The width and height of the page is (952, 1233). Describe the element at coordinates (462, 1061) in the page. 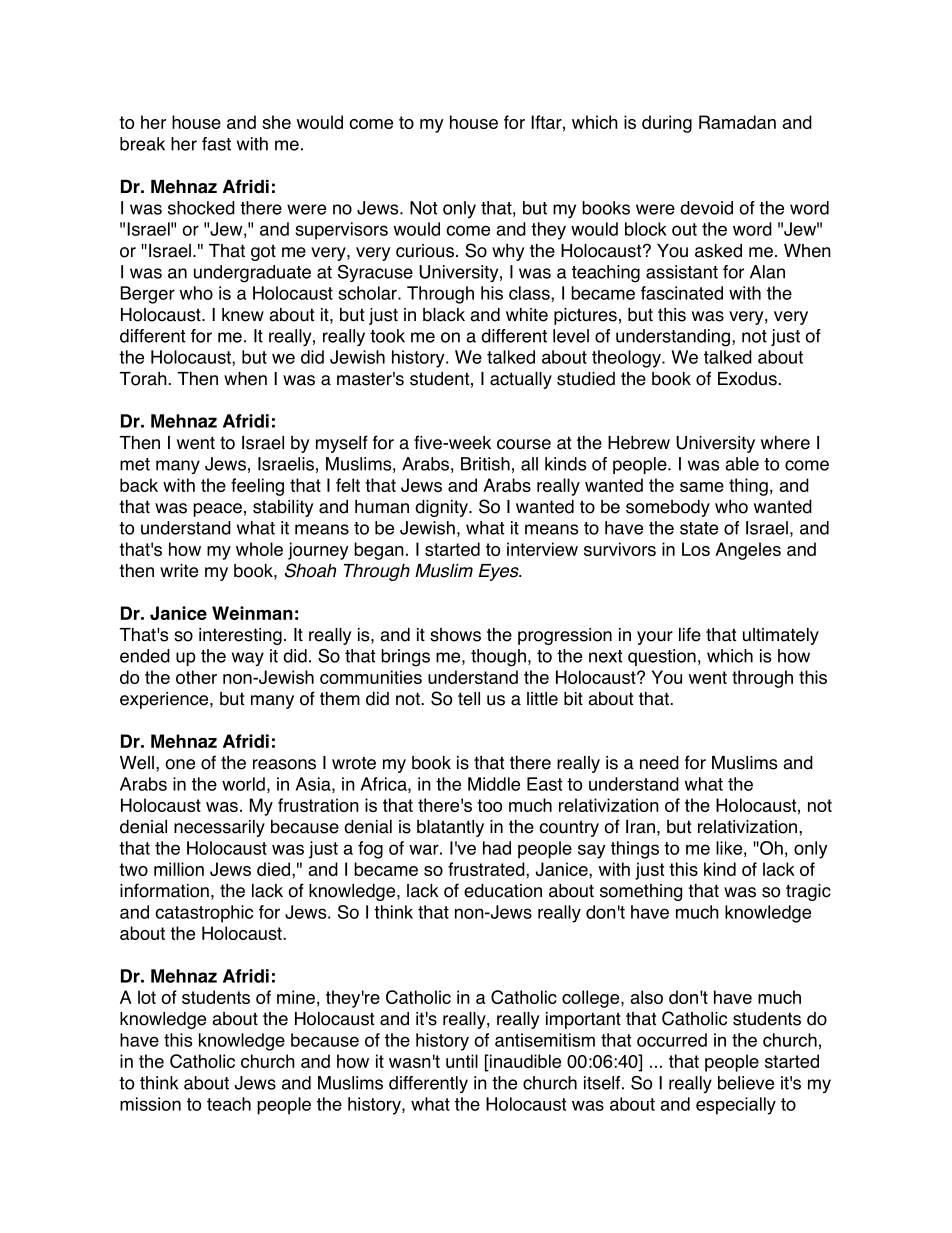

I see `until` at that location.
